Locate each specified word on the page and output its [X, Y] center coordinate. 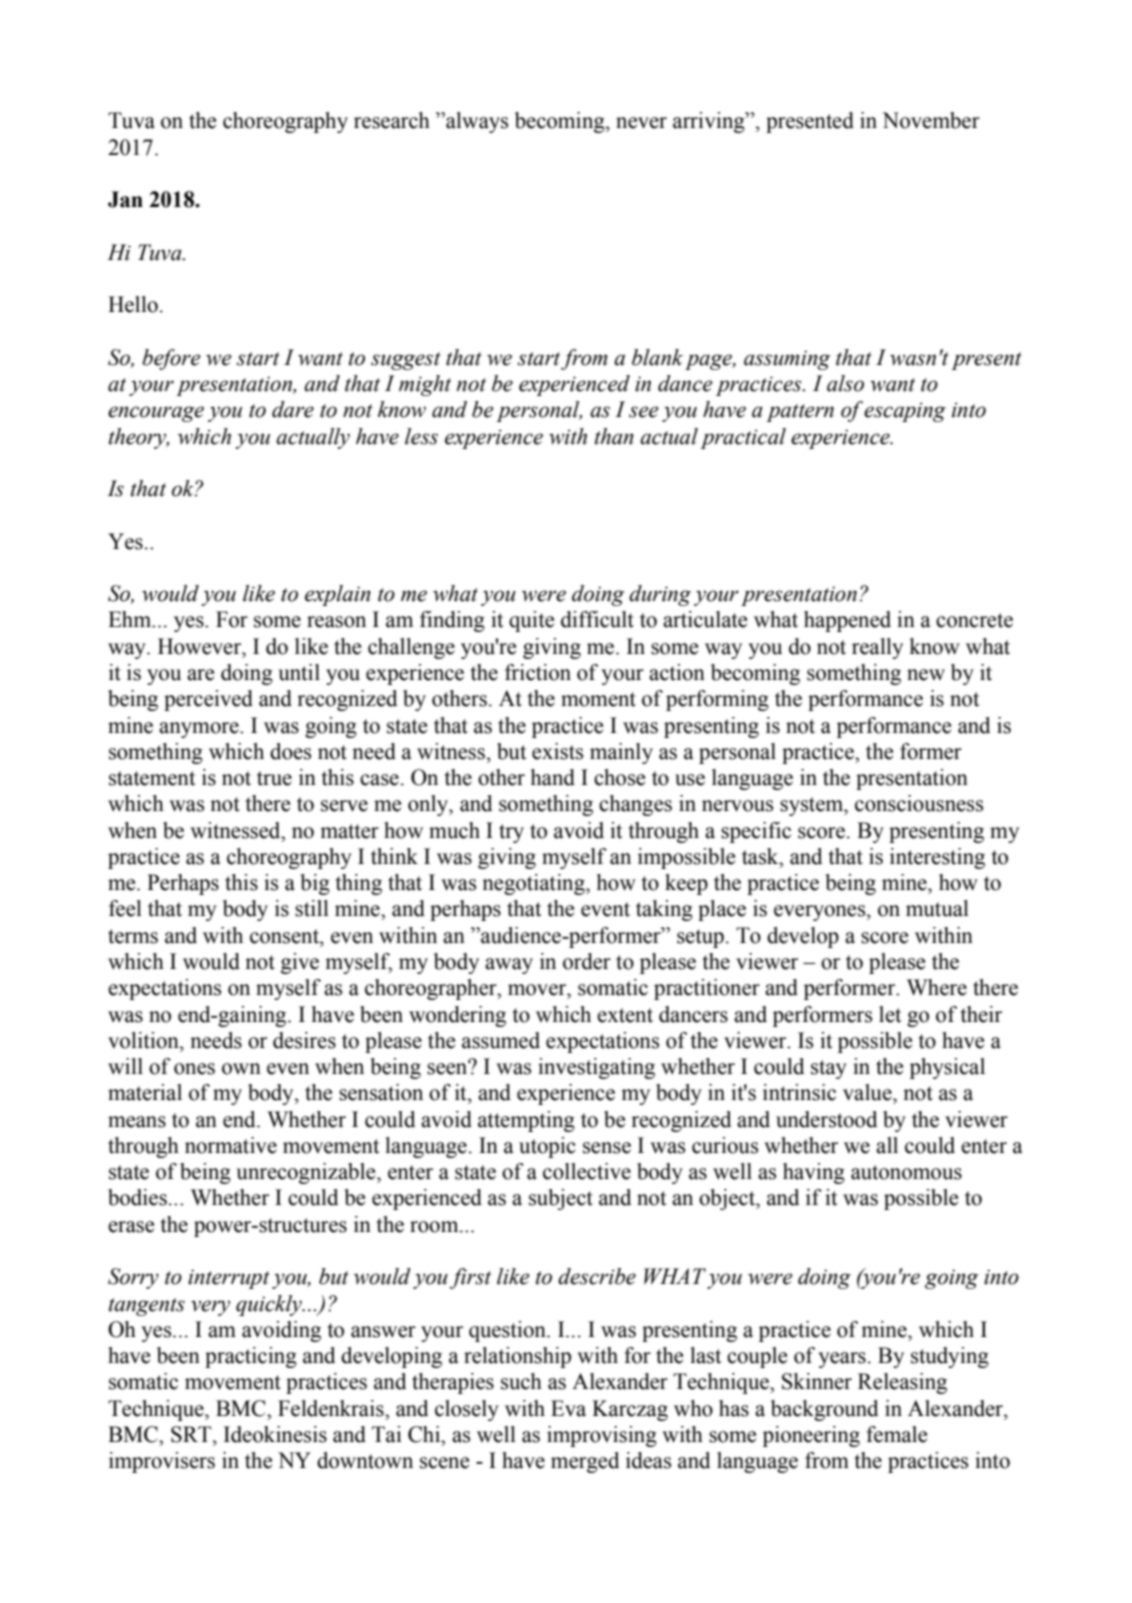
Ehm [130, 619]
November [931, 120]
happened [847, 621]
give [300, 963]
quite [531, 621]
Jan [125, 199]
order [587, 961]
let [890, 1014]
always [476, 122]
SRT [192, 1434]
